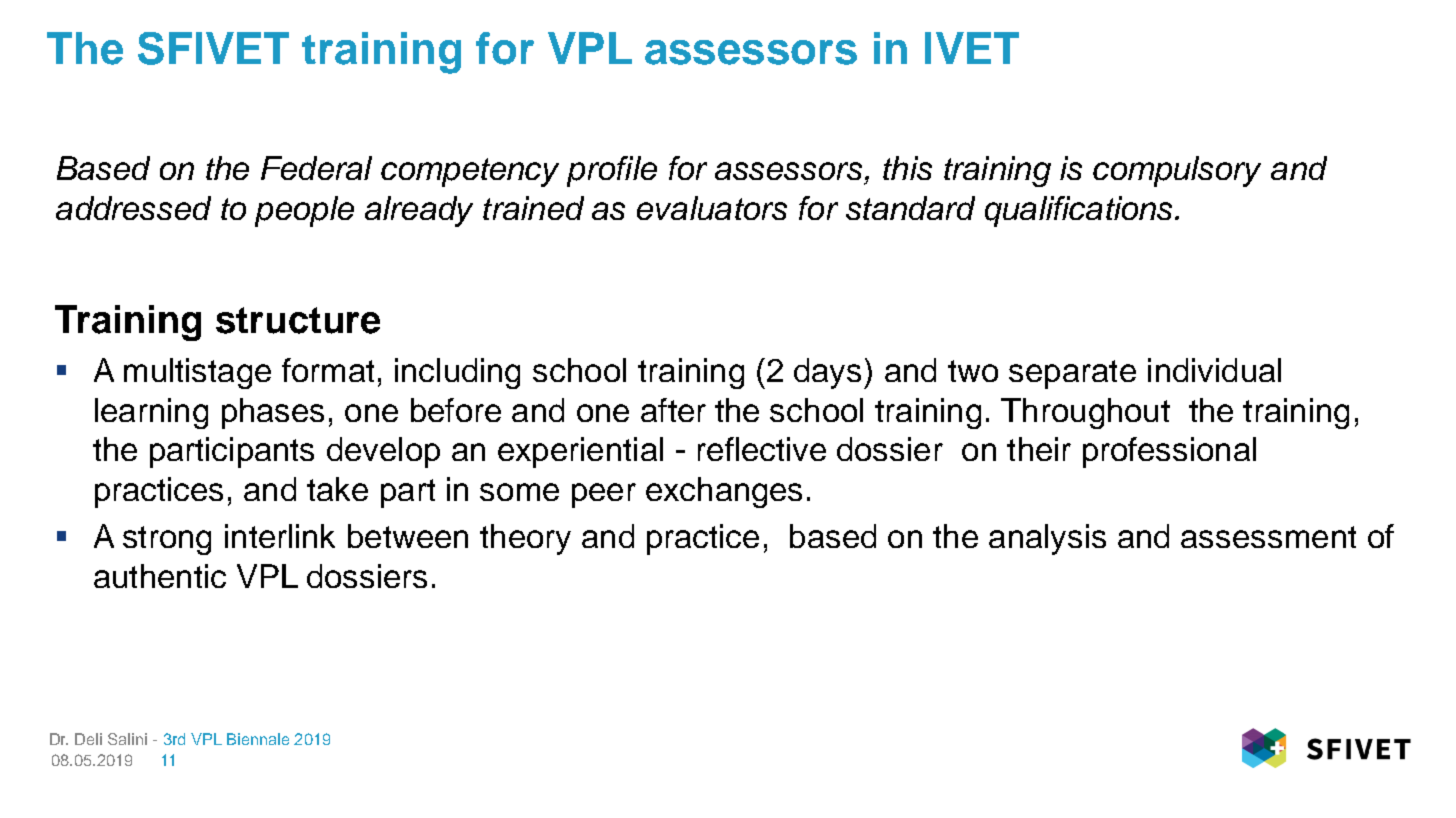  I want to click on theory, so click(525, 539).
